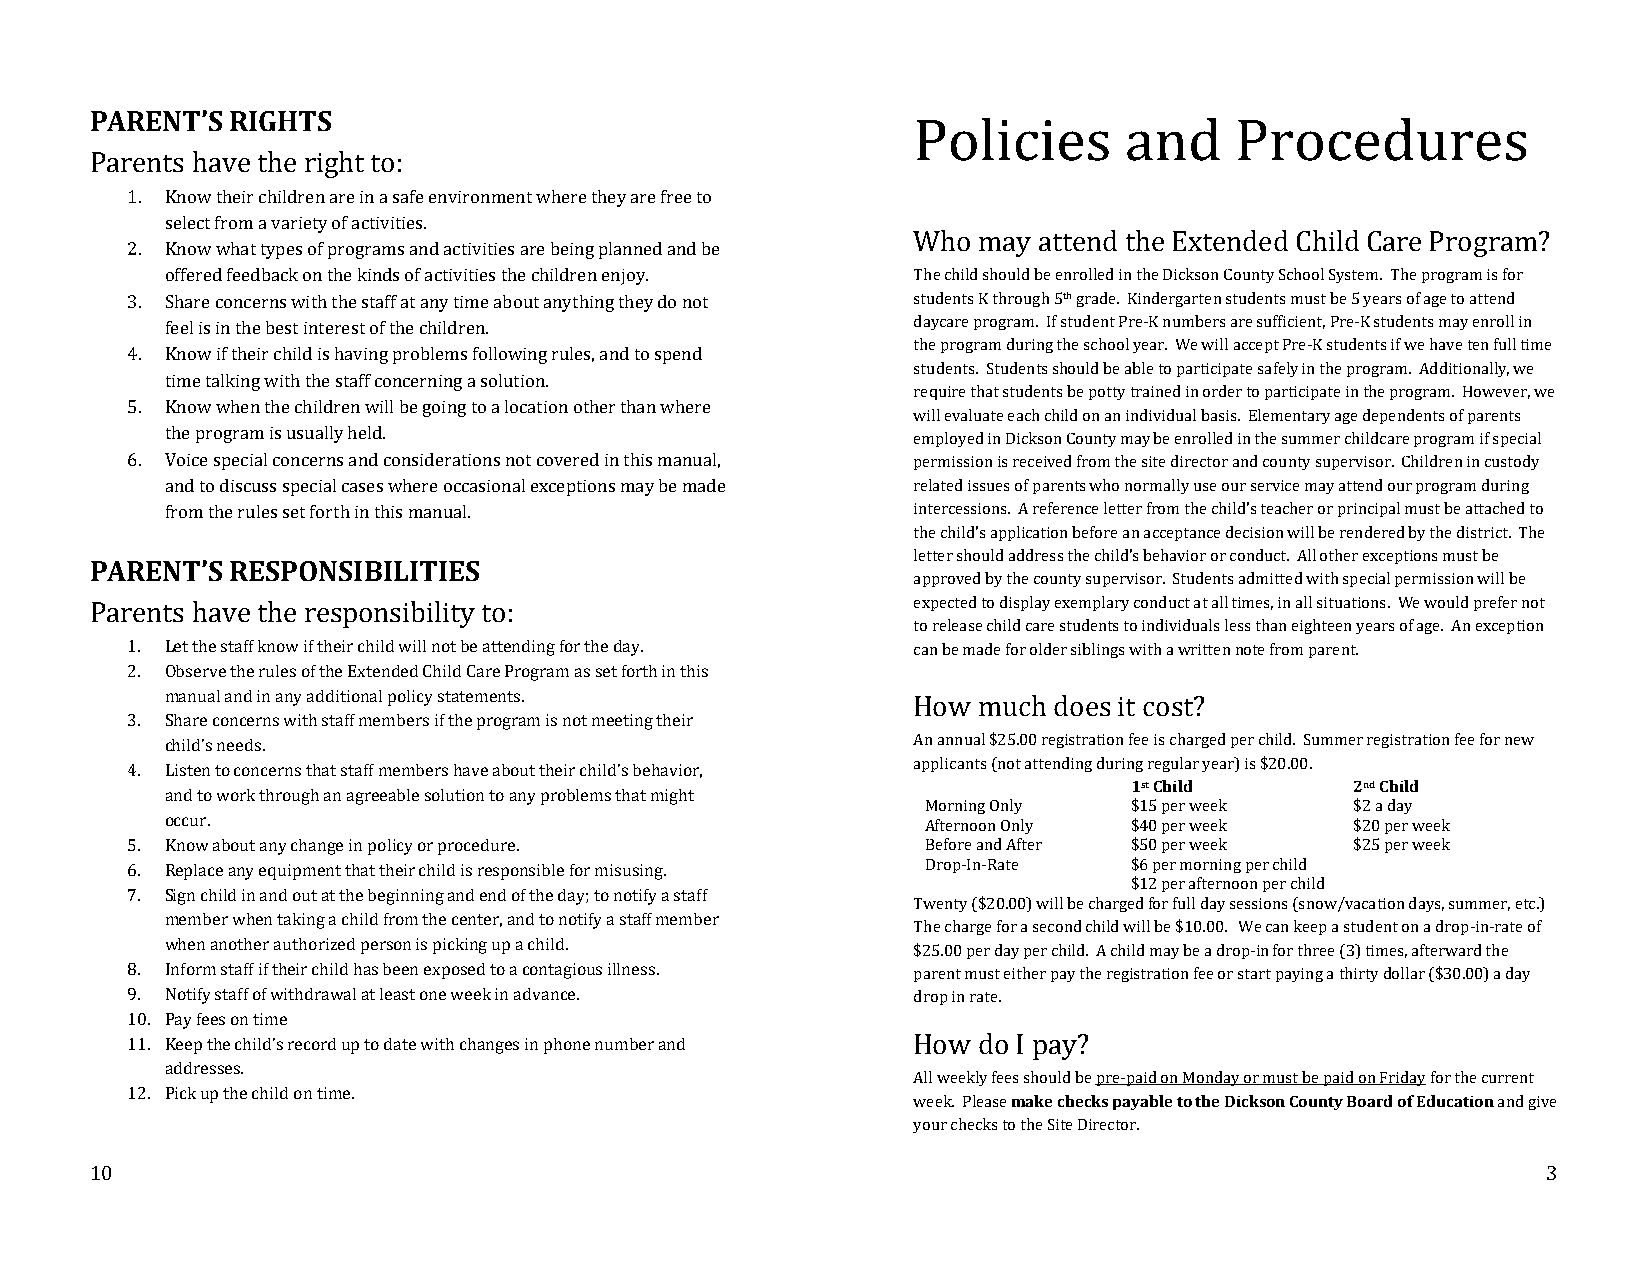 The image size is (1647, 1272). What do you see at coordinates (950, 764) in the screenshot?
I see `applicants` at bounding box center [950, 764].
